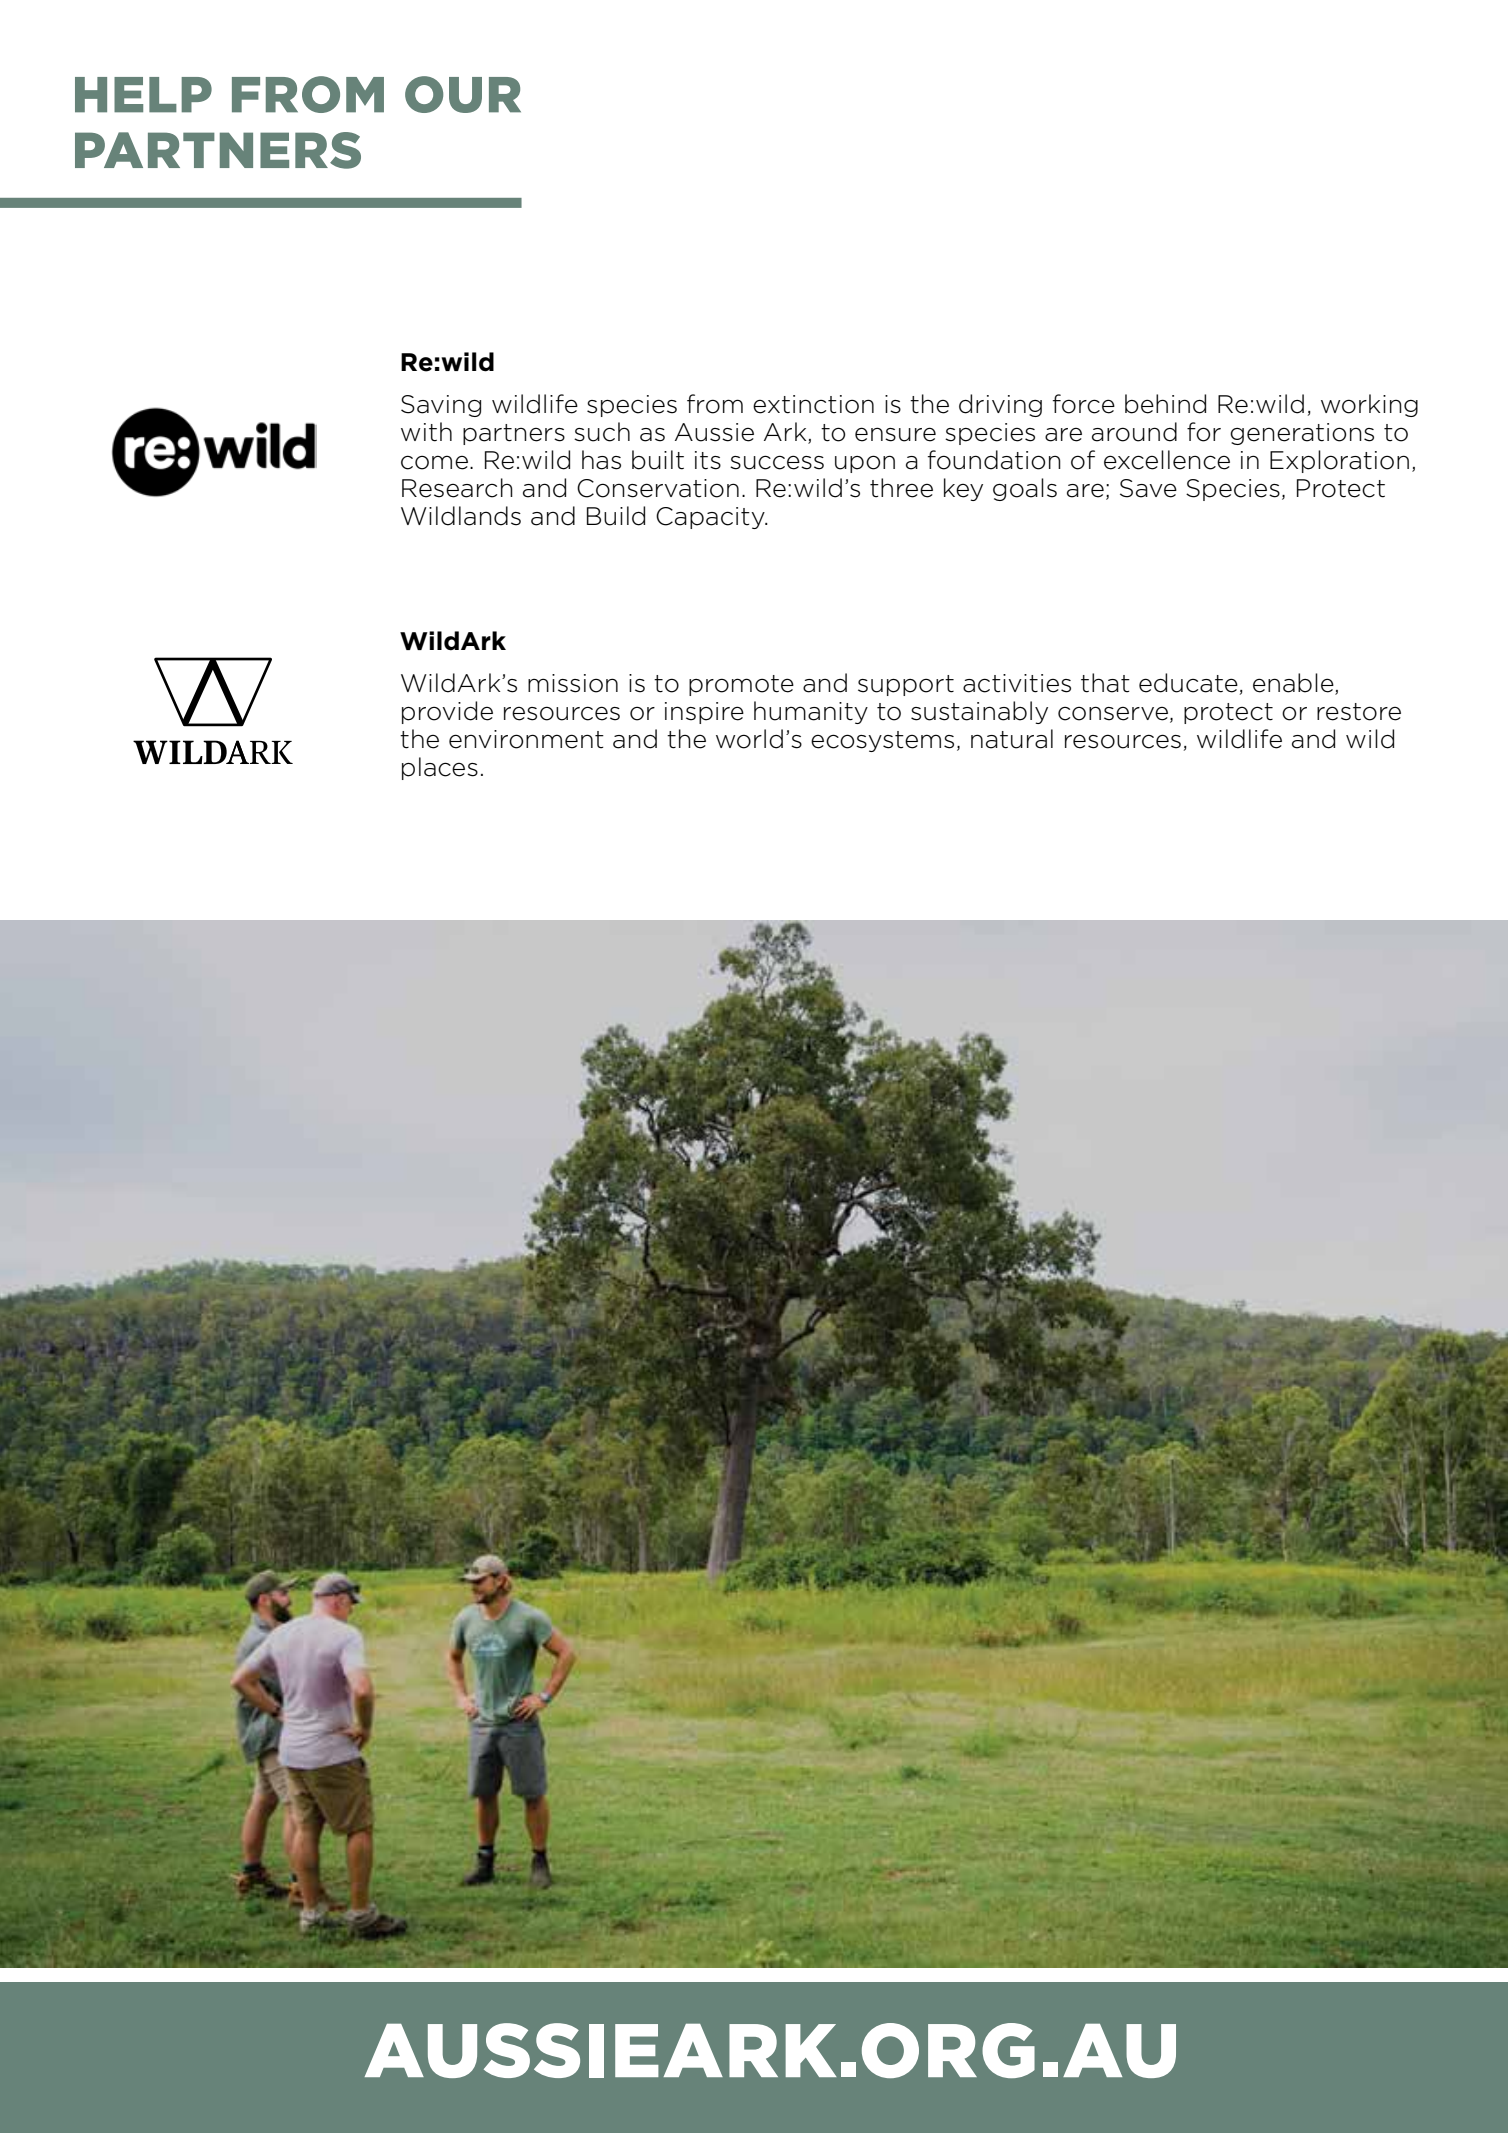 Image resolution: width=1508 pixels, height=2133 pixels. Describe the element at coordinates (882, 741) in the page. I see `ecosystems` at that location.
